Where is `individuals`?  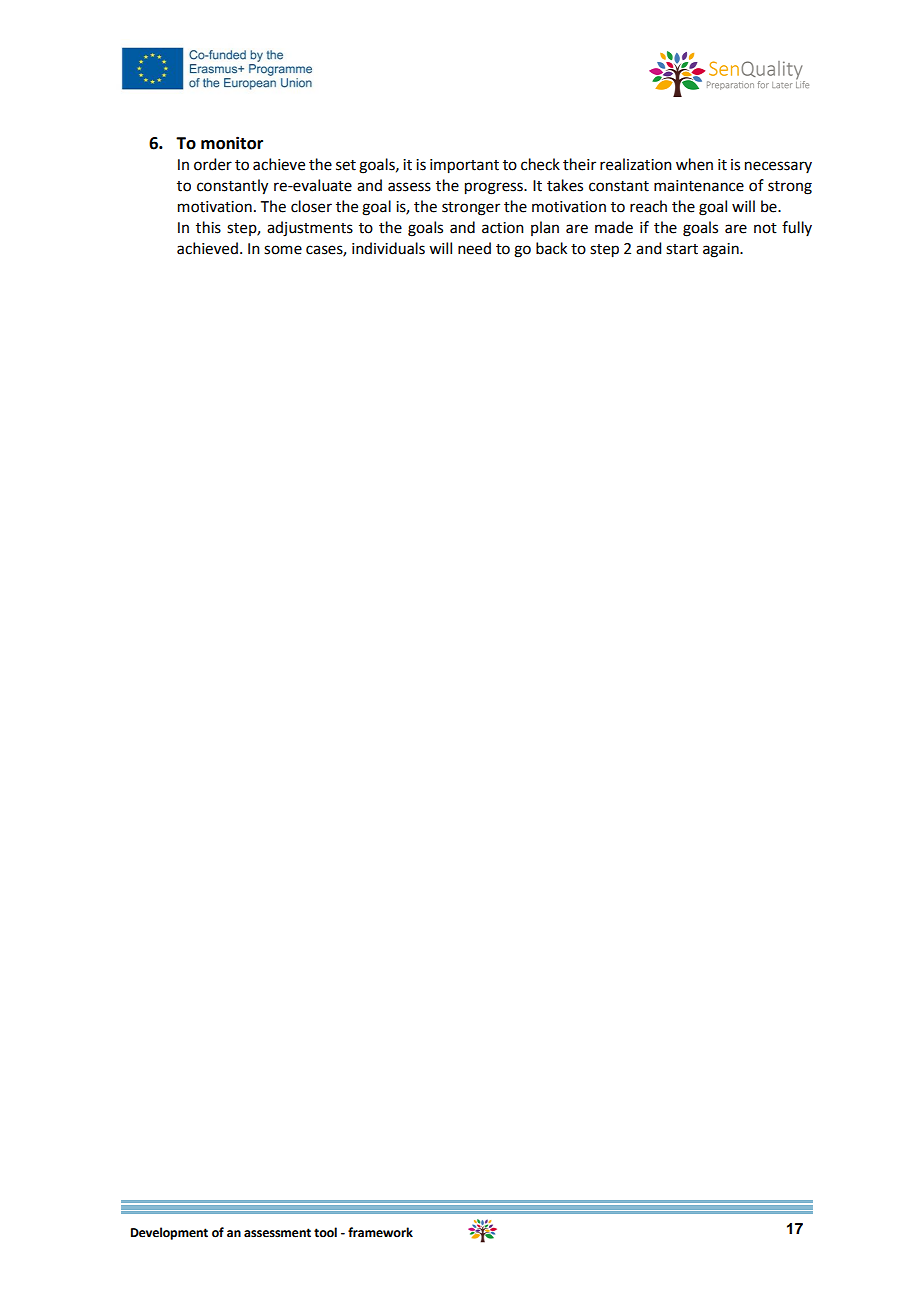
individuals is located at coordinates (388, 248).
